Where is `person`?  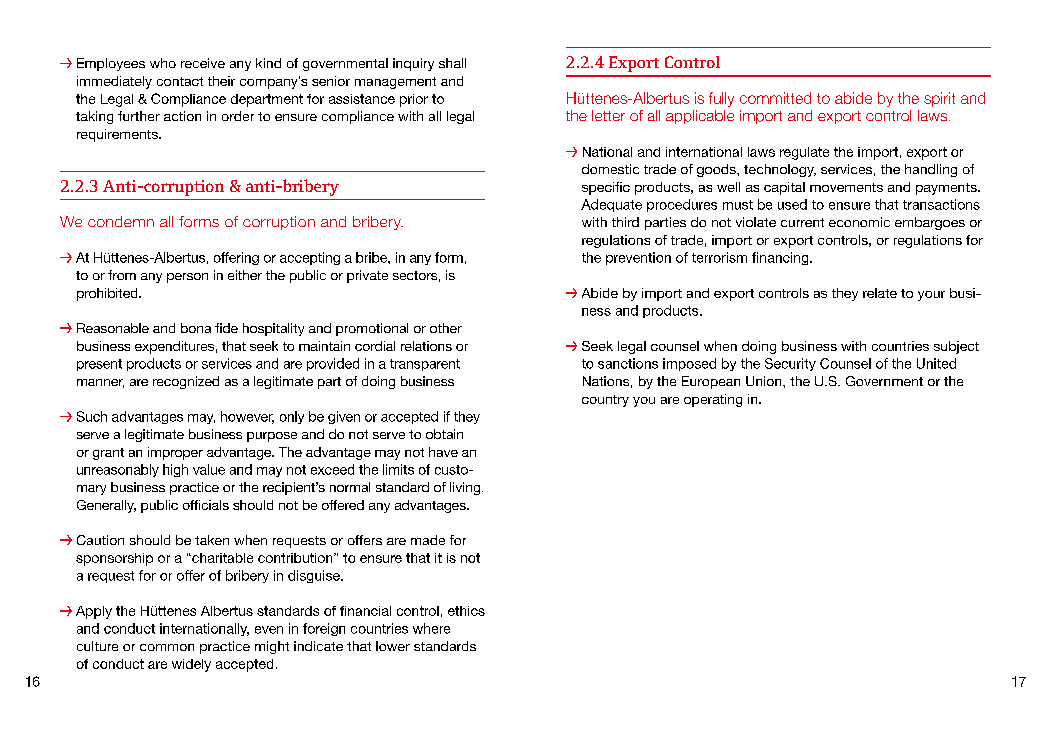 person is located at coordinates (187, 278).
